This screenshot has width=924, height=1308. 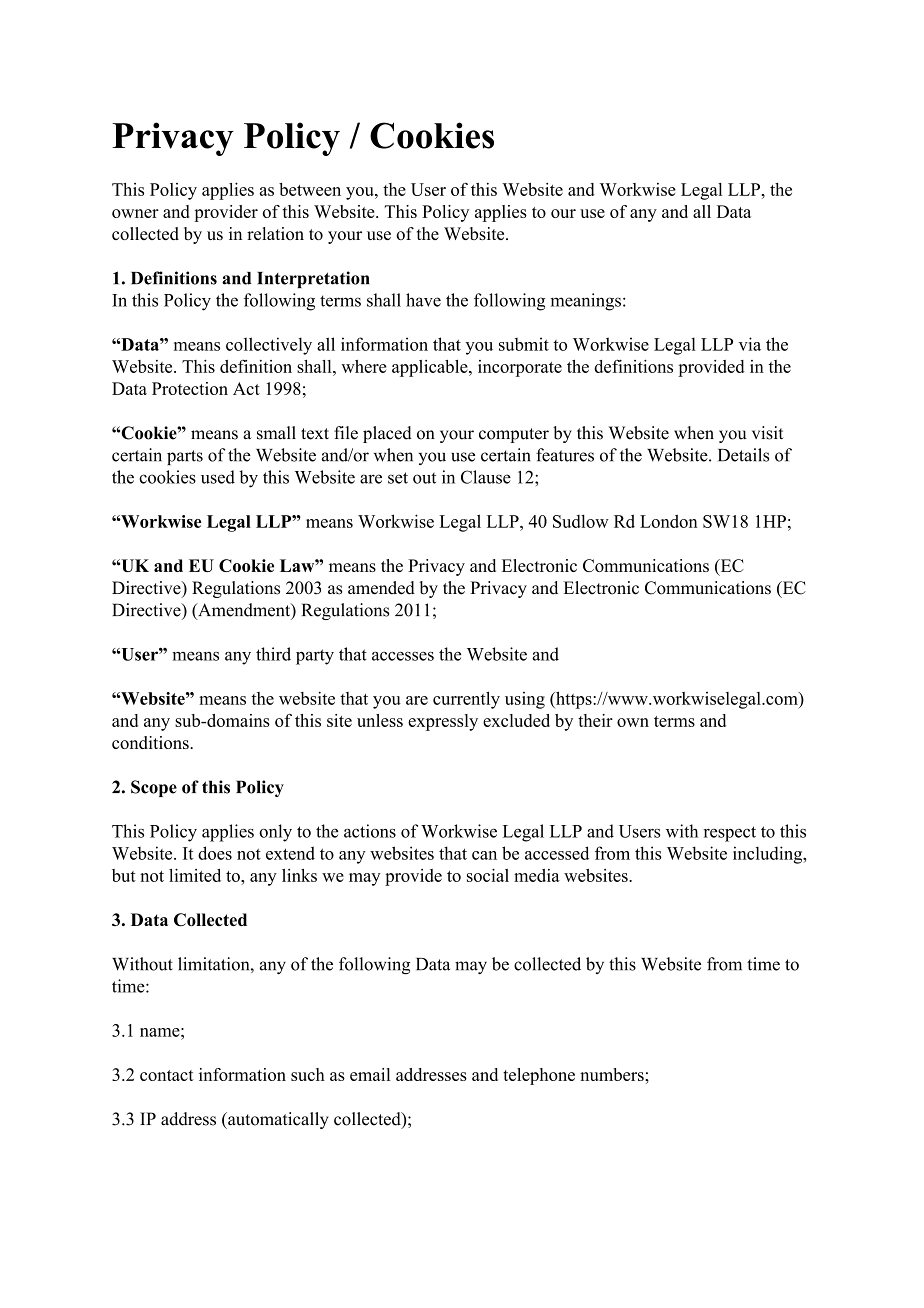 I want to click on third, so click(x=273, y=654).
